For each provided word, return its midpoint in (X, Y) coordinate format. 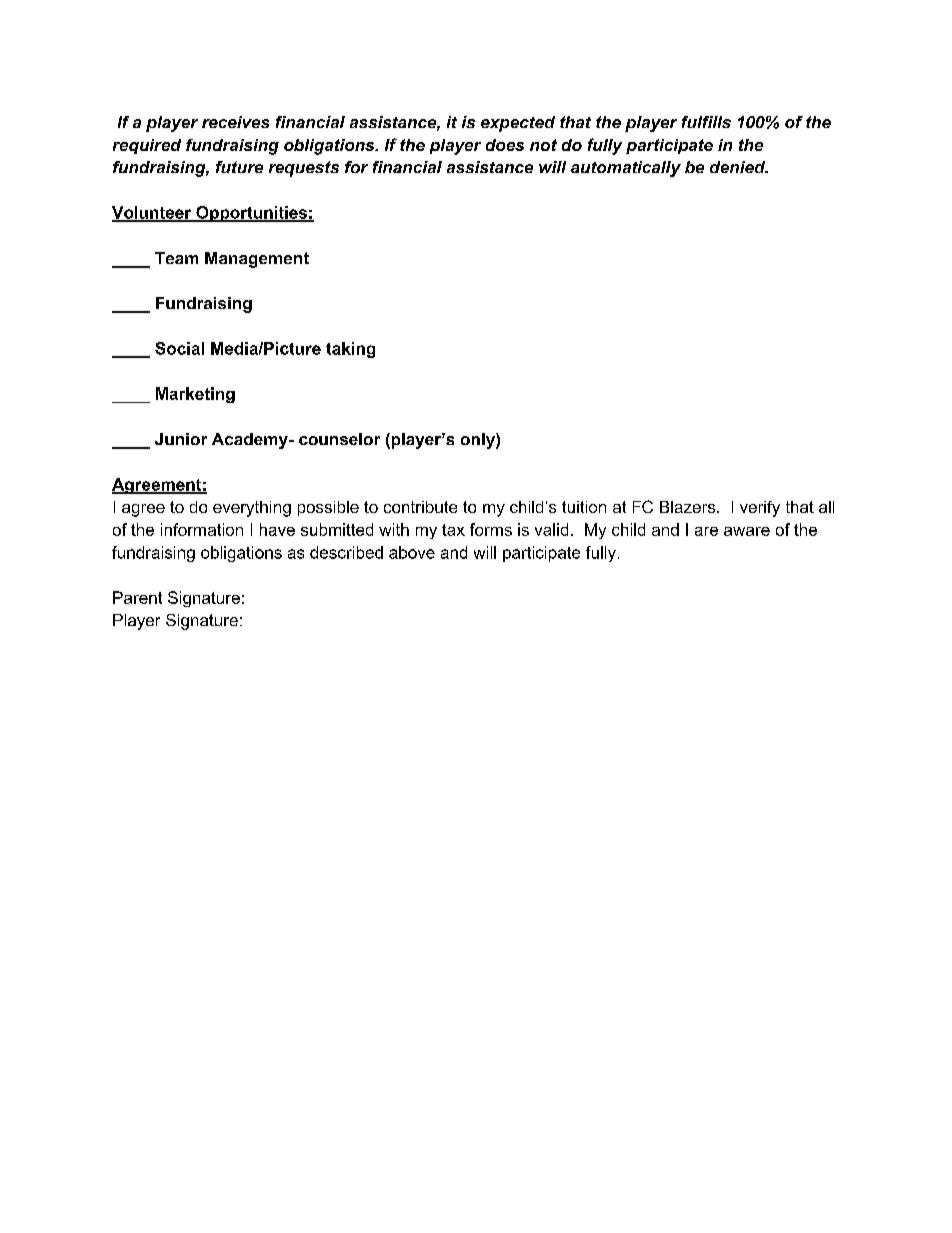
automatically (626, 169)
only (479, 441)
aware (747, 531)
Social (179, 348)
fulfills (706, 122)
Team (176, 258)
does (505, 145)
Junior (181, 439)
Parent (137, 597)
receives (235, 122)
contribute (420, 507)
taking (350, 350)
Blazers (689, 507)
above (412, 552)
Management (257, 260)
